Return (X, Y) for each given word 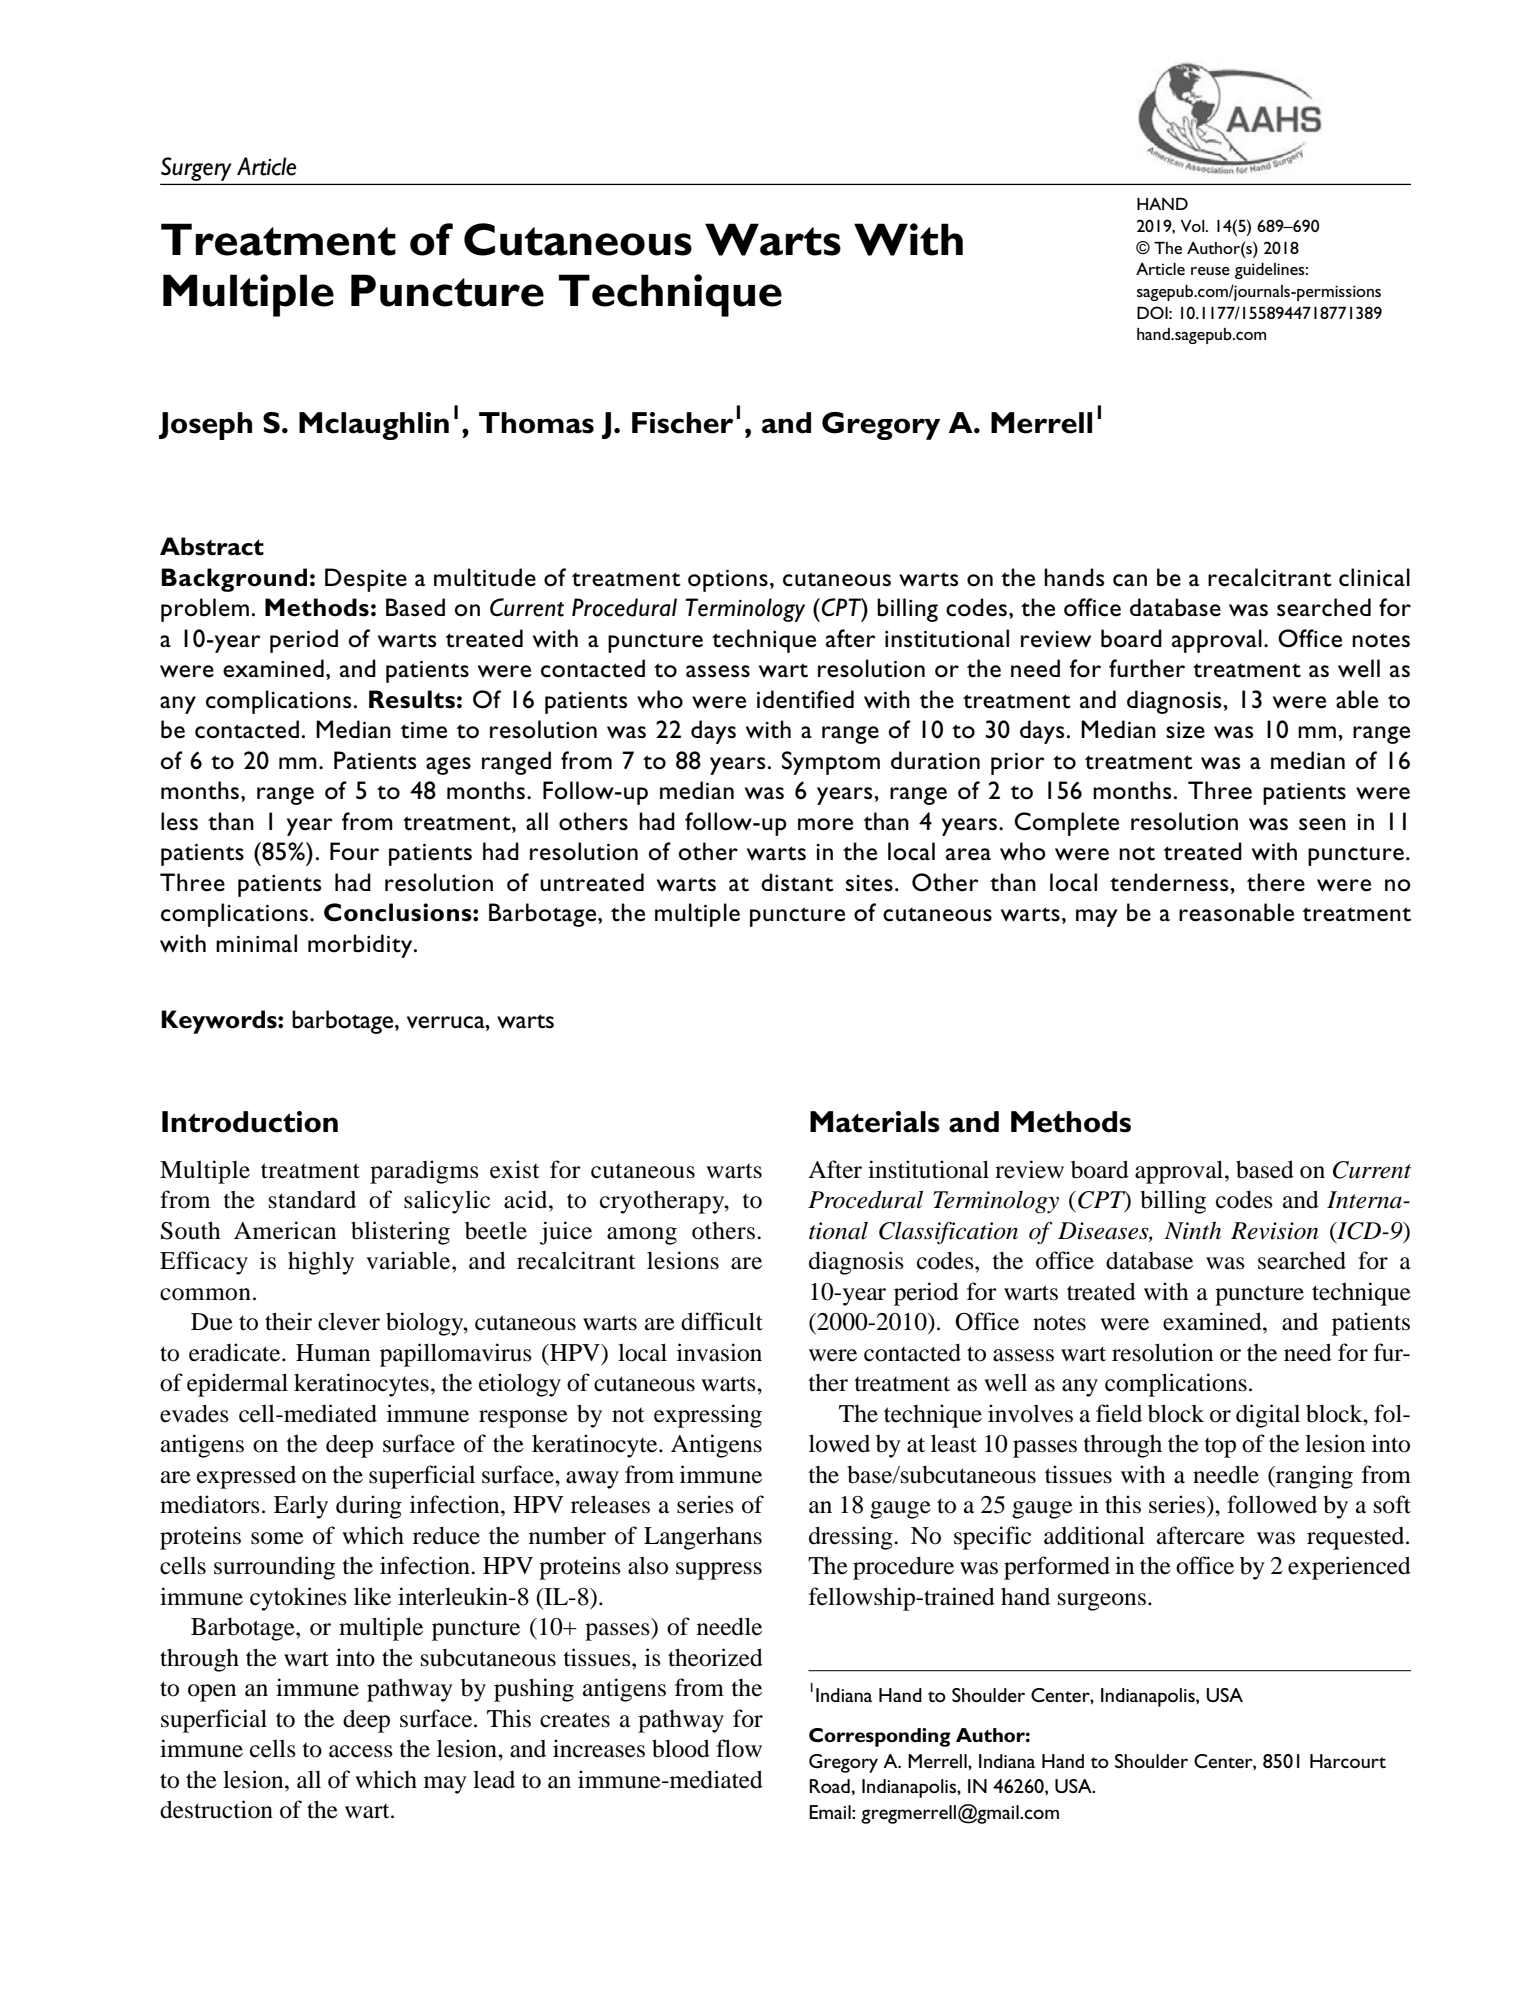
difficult (722, 1321)
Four (354, 851)
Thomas (536, 423)
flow (739, 1748)
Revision (1275, 1231)
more (825, 824)
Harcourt (1348, 1761)
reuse (1210, 271)
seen (1322, 824)
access (361, 1751)
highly (321, 1263)
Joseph (205, 426)
